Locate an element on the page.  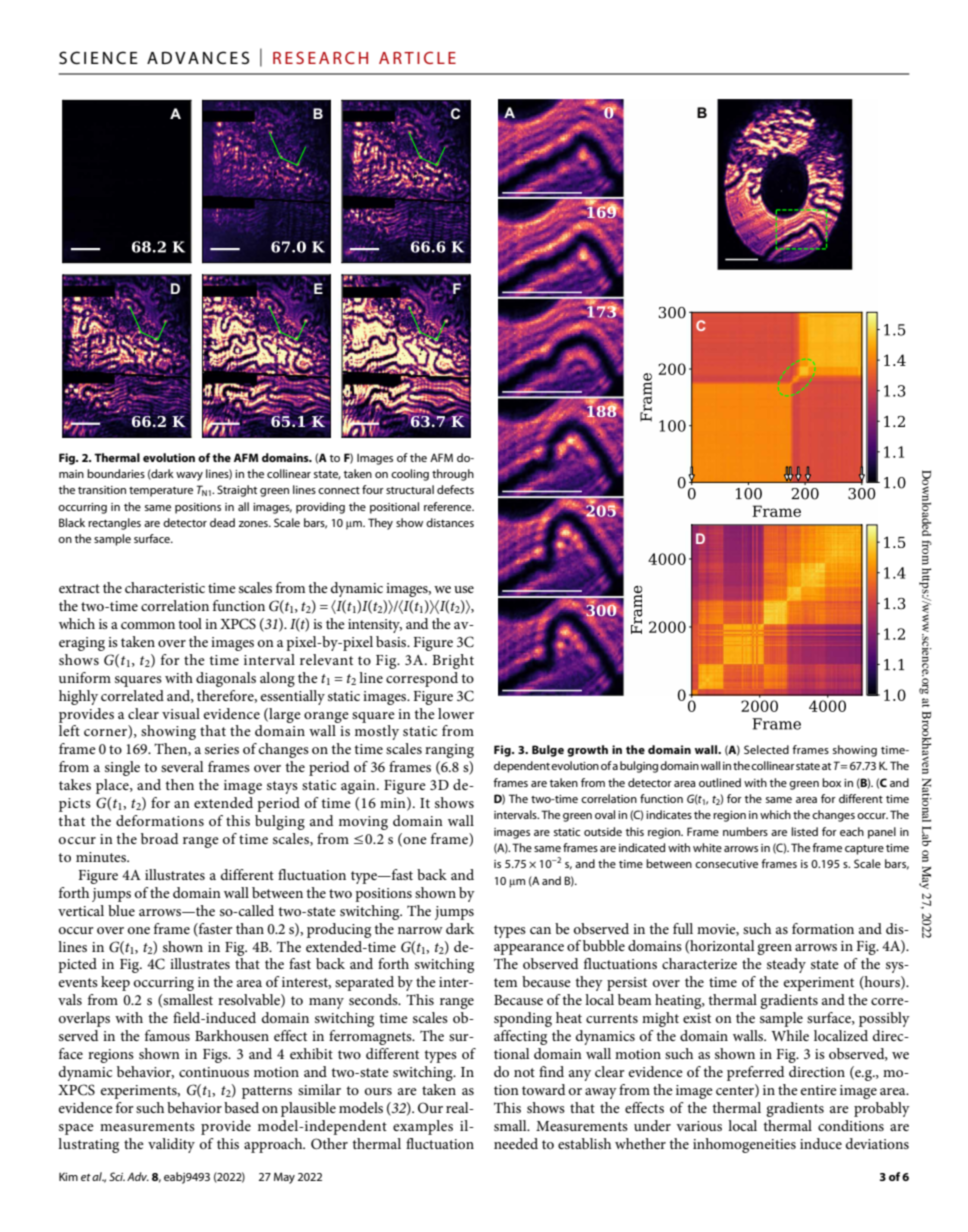
ARTICLE is located at coordinates (417, 57).
